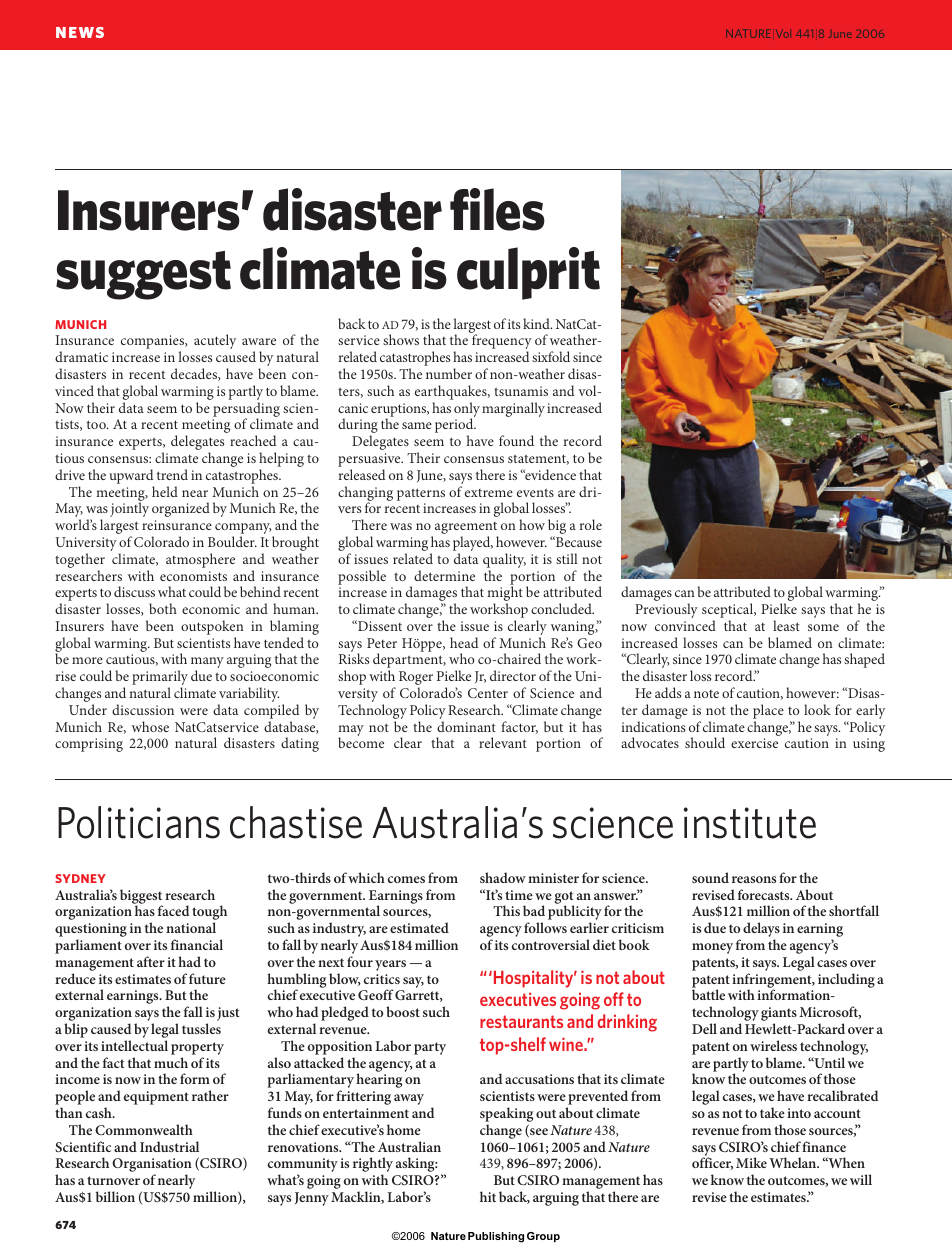  What do you see at coordinates (139, 822) in the screenshot?
I see `Politicians` at bounding box center [139, 822].
